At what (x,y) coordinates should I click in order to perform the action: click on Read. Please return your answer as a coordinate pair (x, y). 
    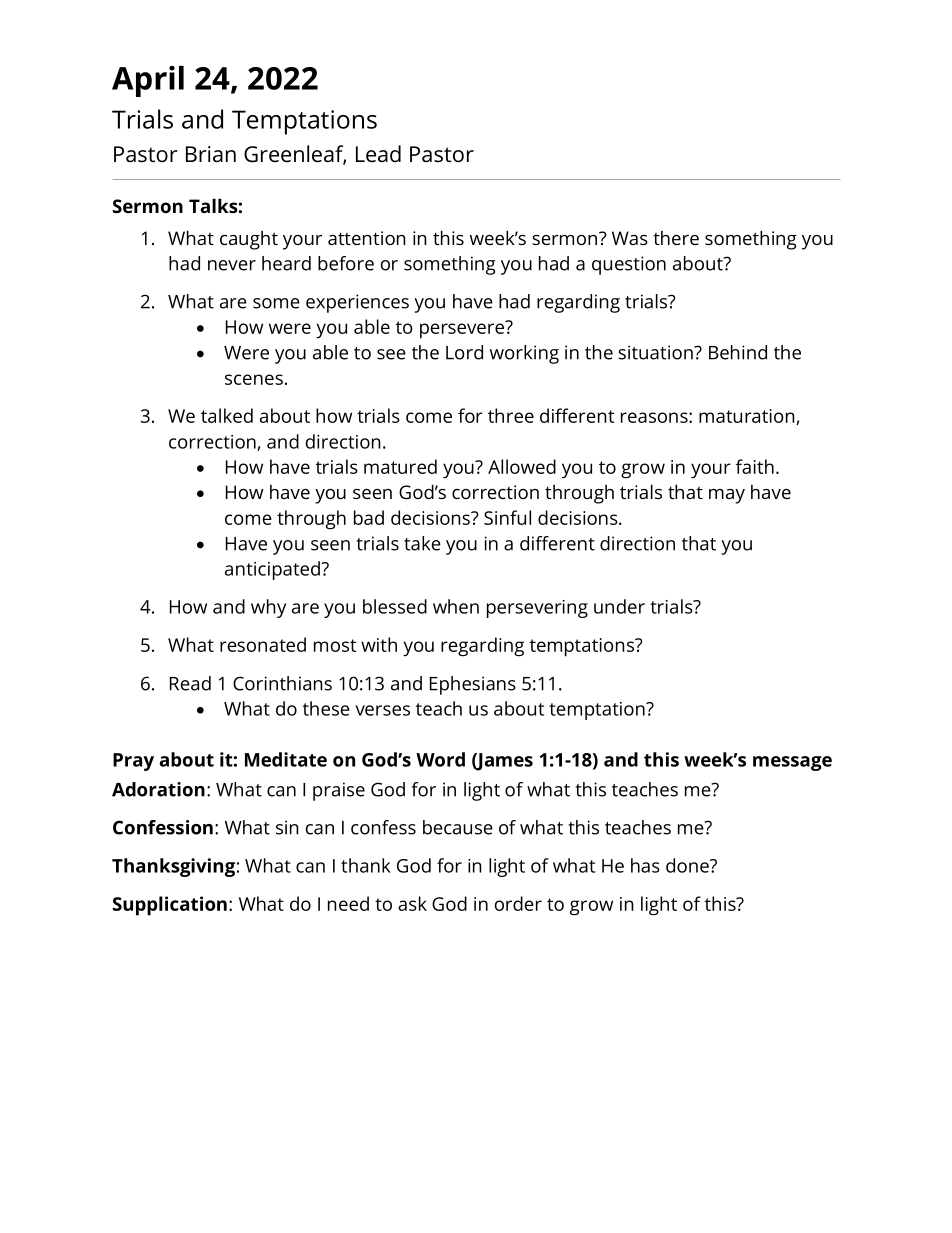
    Looking at the image, I should click on (190, 683).
